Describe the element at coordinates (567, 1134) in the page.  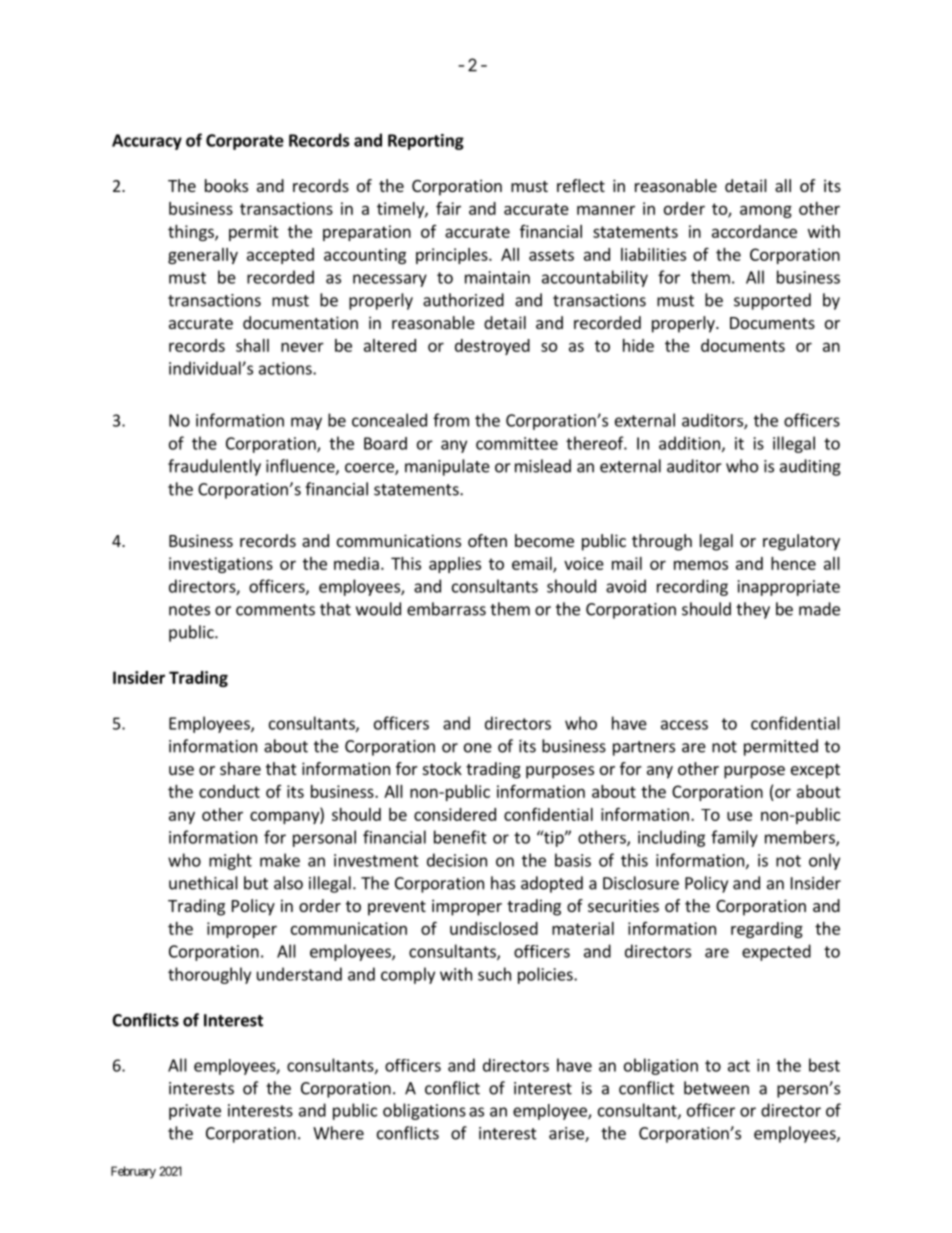
I see `arise` at that location.
